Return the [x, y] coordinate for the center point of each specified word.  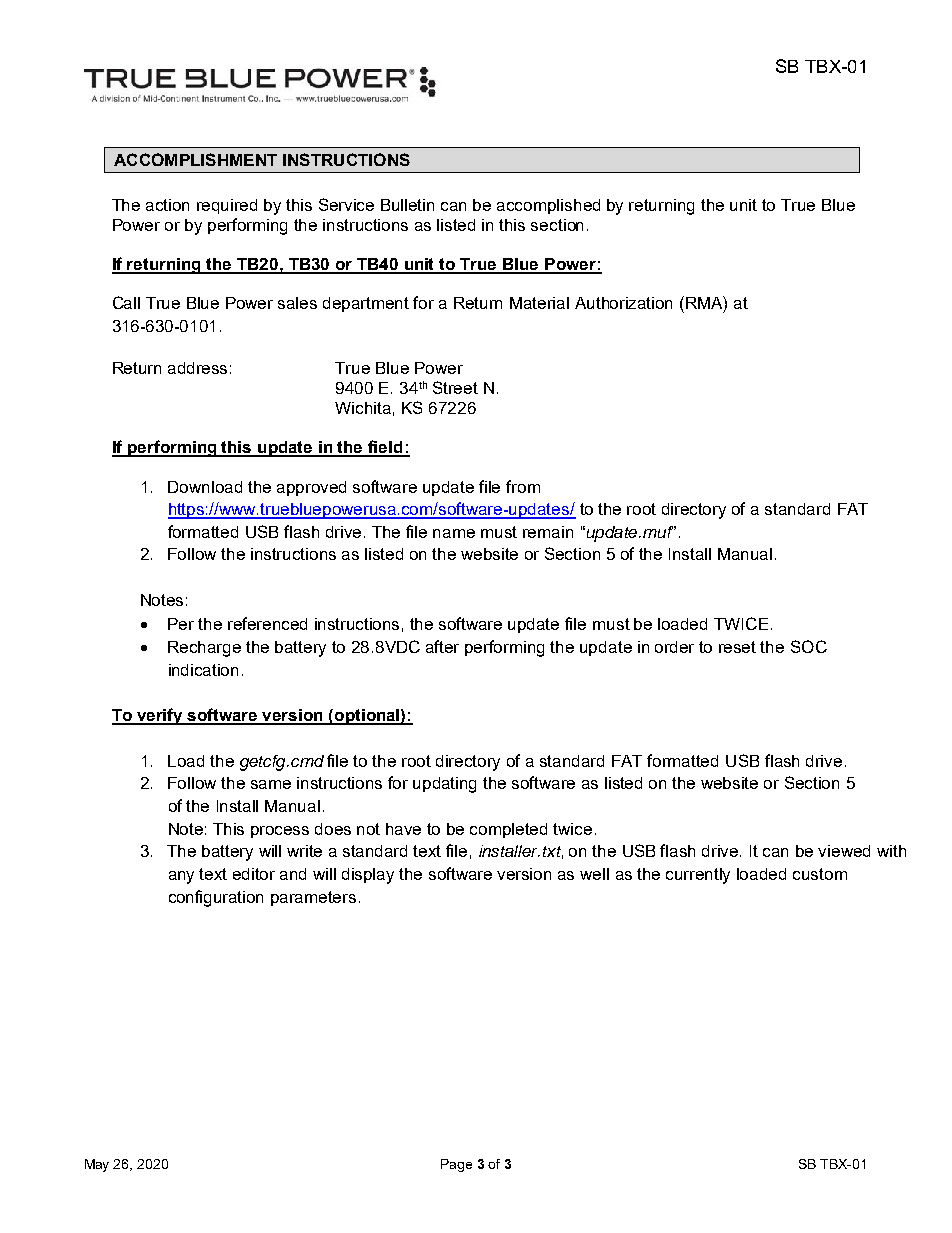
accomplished [548, 206]
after [442, 646]
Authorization [623, 303]
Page [456, 1165]
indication [203, 670]
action [167, 205]
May [97, 1165]
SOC [809, 646]
